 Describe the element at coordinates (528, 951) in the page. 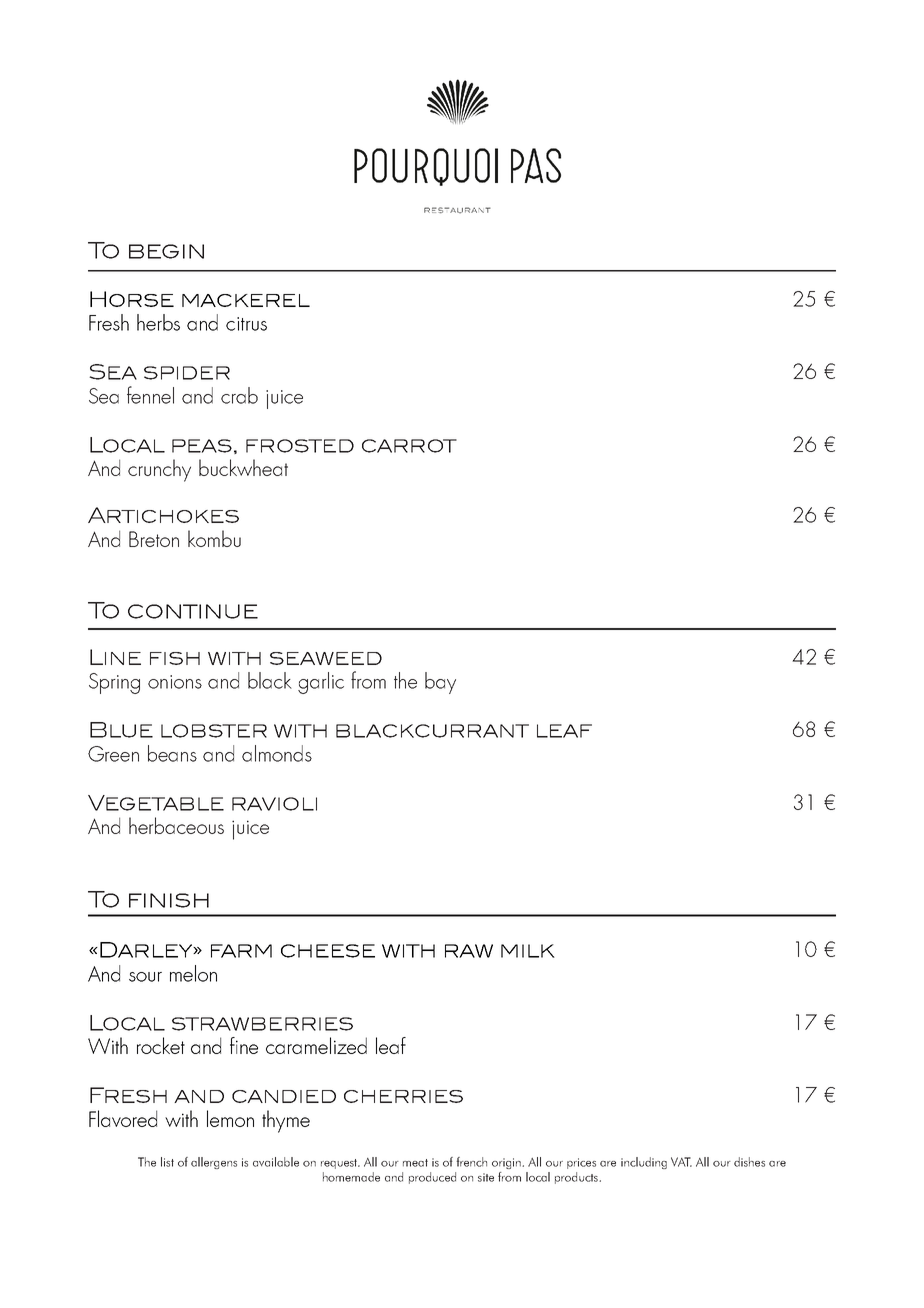

I see `milk` at that location.
